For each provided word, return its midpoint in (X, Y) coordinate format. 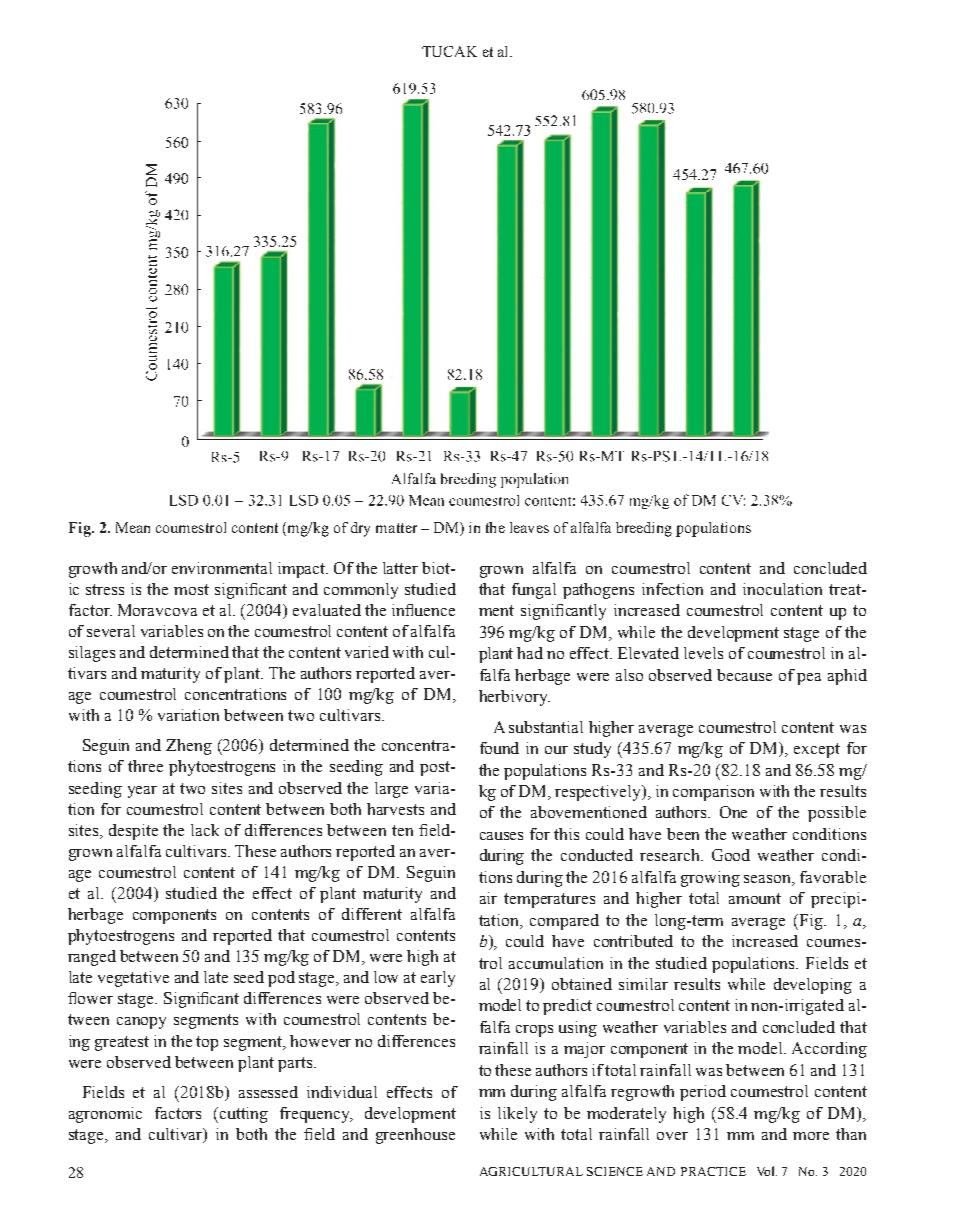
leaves (529, 527)
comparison (713, 793)
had (530, 653)
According (829, 1050)
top (207, 1043)
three (145, 766)
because (744, 675)
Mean (133, 527)
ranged (92, 958)
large (391, 790)
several (111, 631)
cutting (244, 1115)
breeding (644, 529)
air (488, 898)
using (578, 1029)
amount (755, 898)
